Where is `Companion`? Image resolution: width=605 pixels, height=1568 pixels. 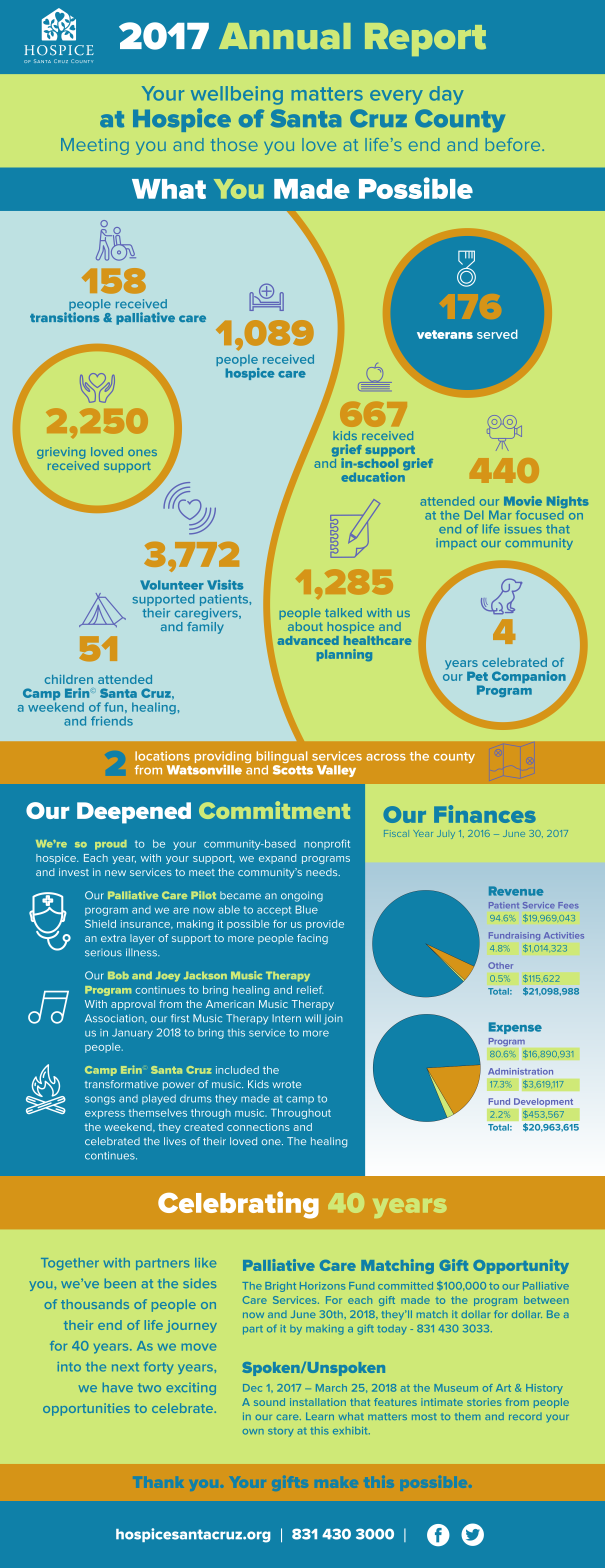 Companion is located at coordinates (529, 677).
